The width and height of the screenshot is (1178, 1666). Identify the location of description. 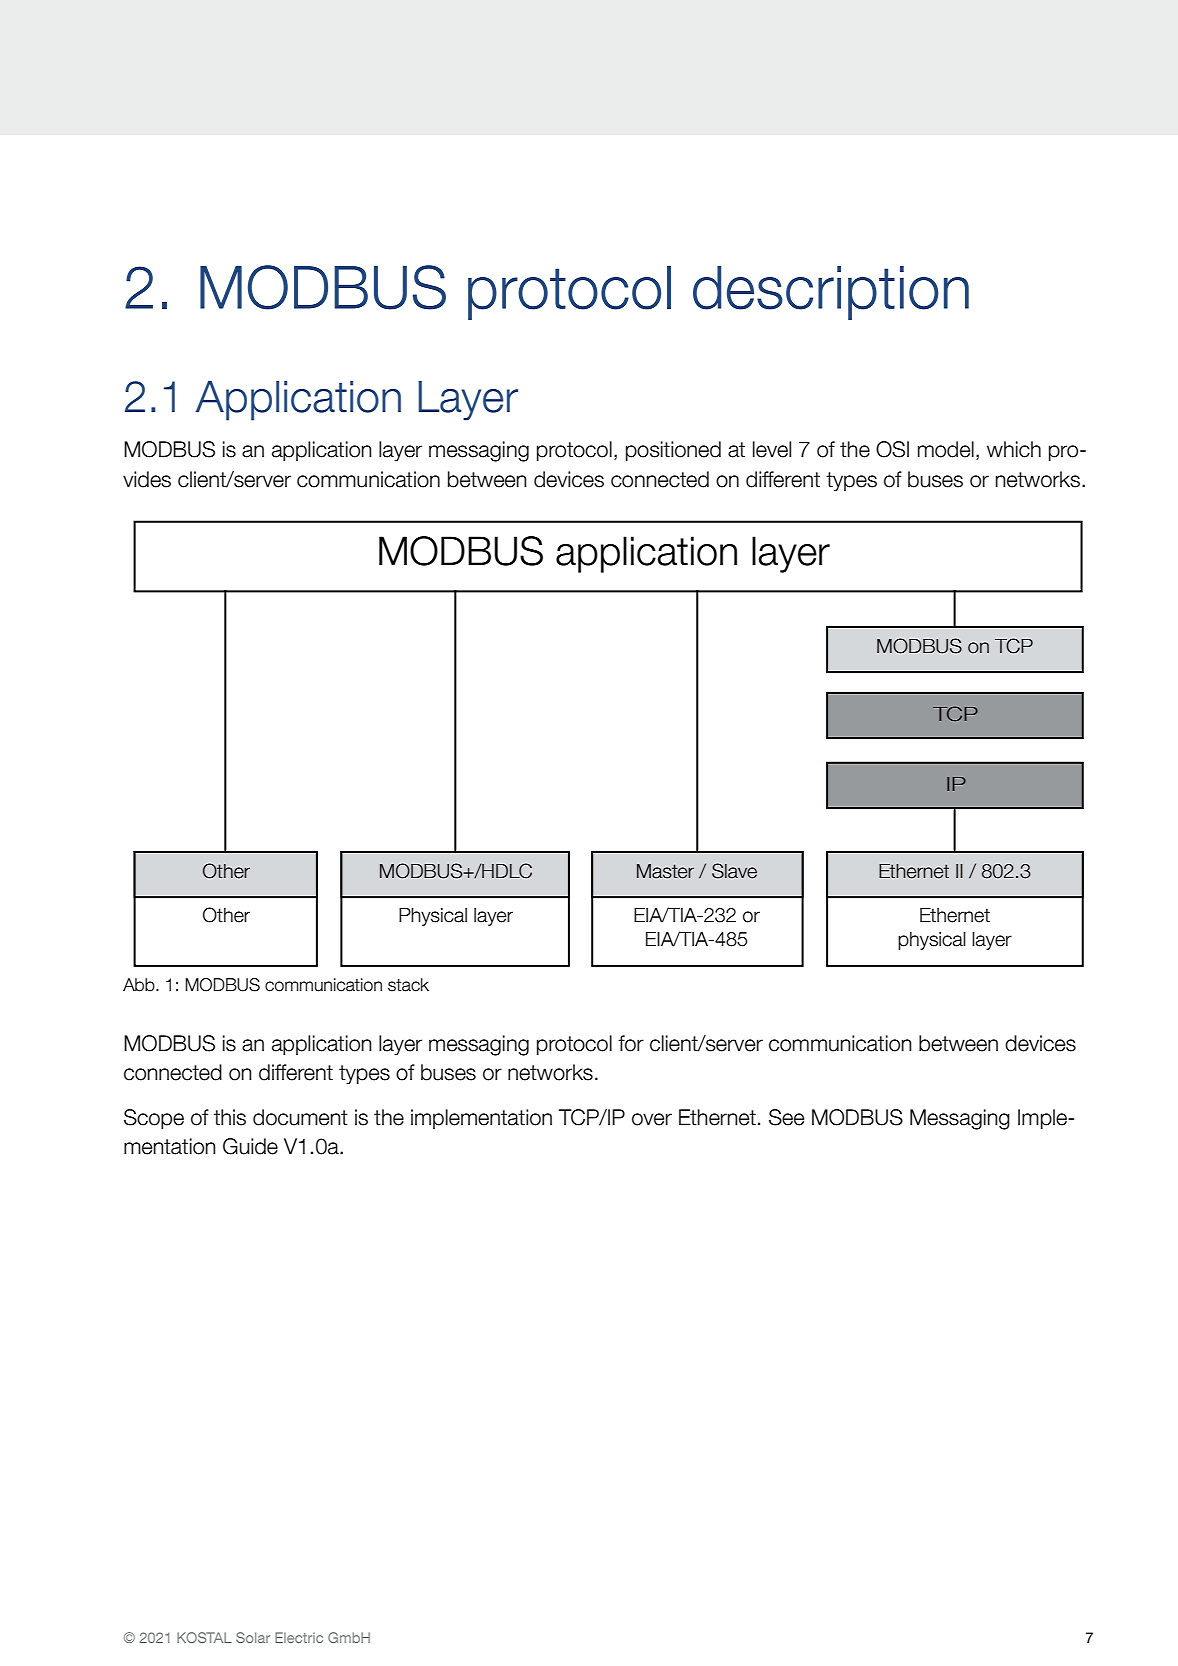
(831, 293).
